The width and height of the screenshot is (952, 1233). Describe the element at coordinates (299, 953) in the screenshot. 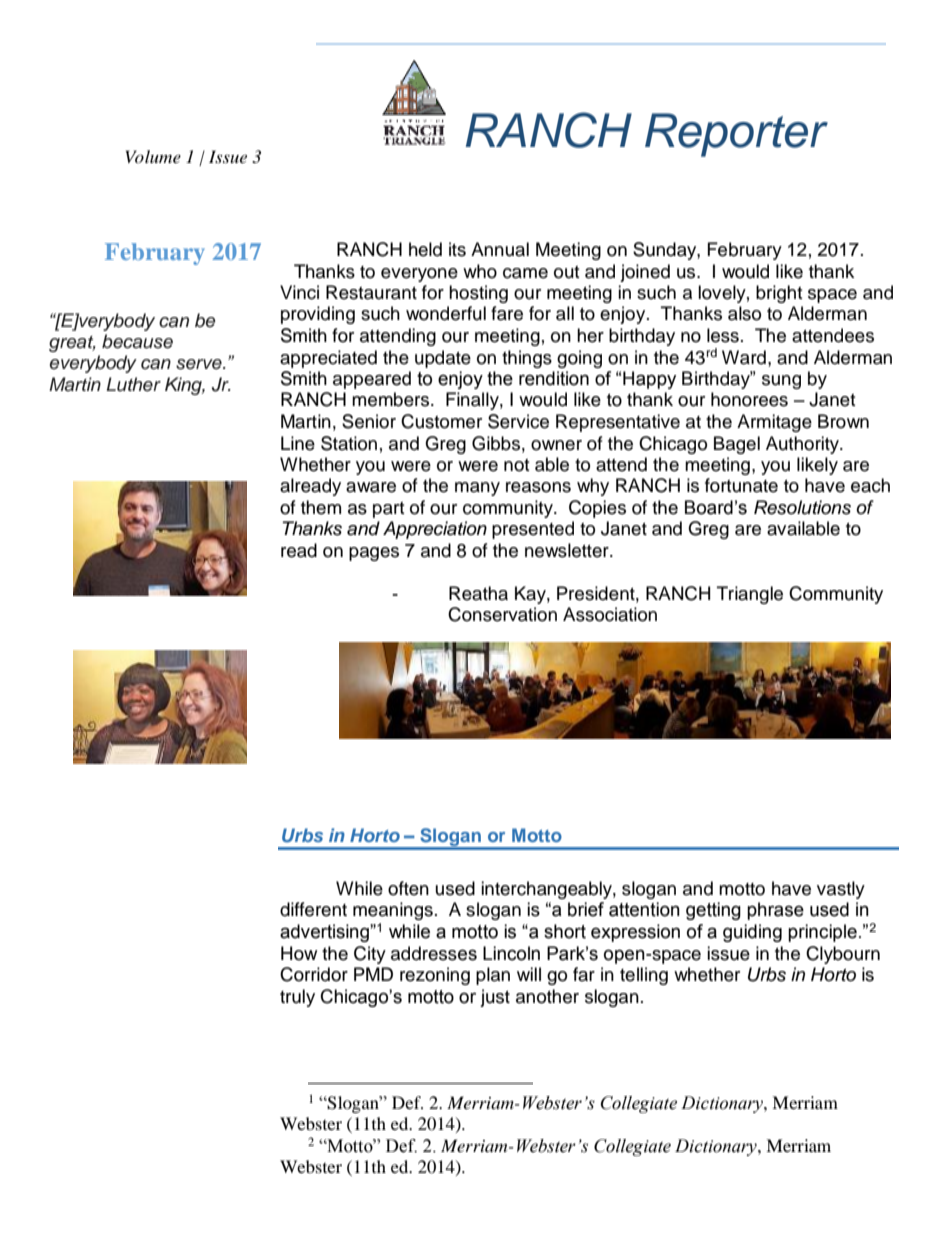

I see `How` at that location.
